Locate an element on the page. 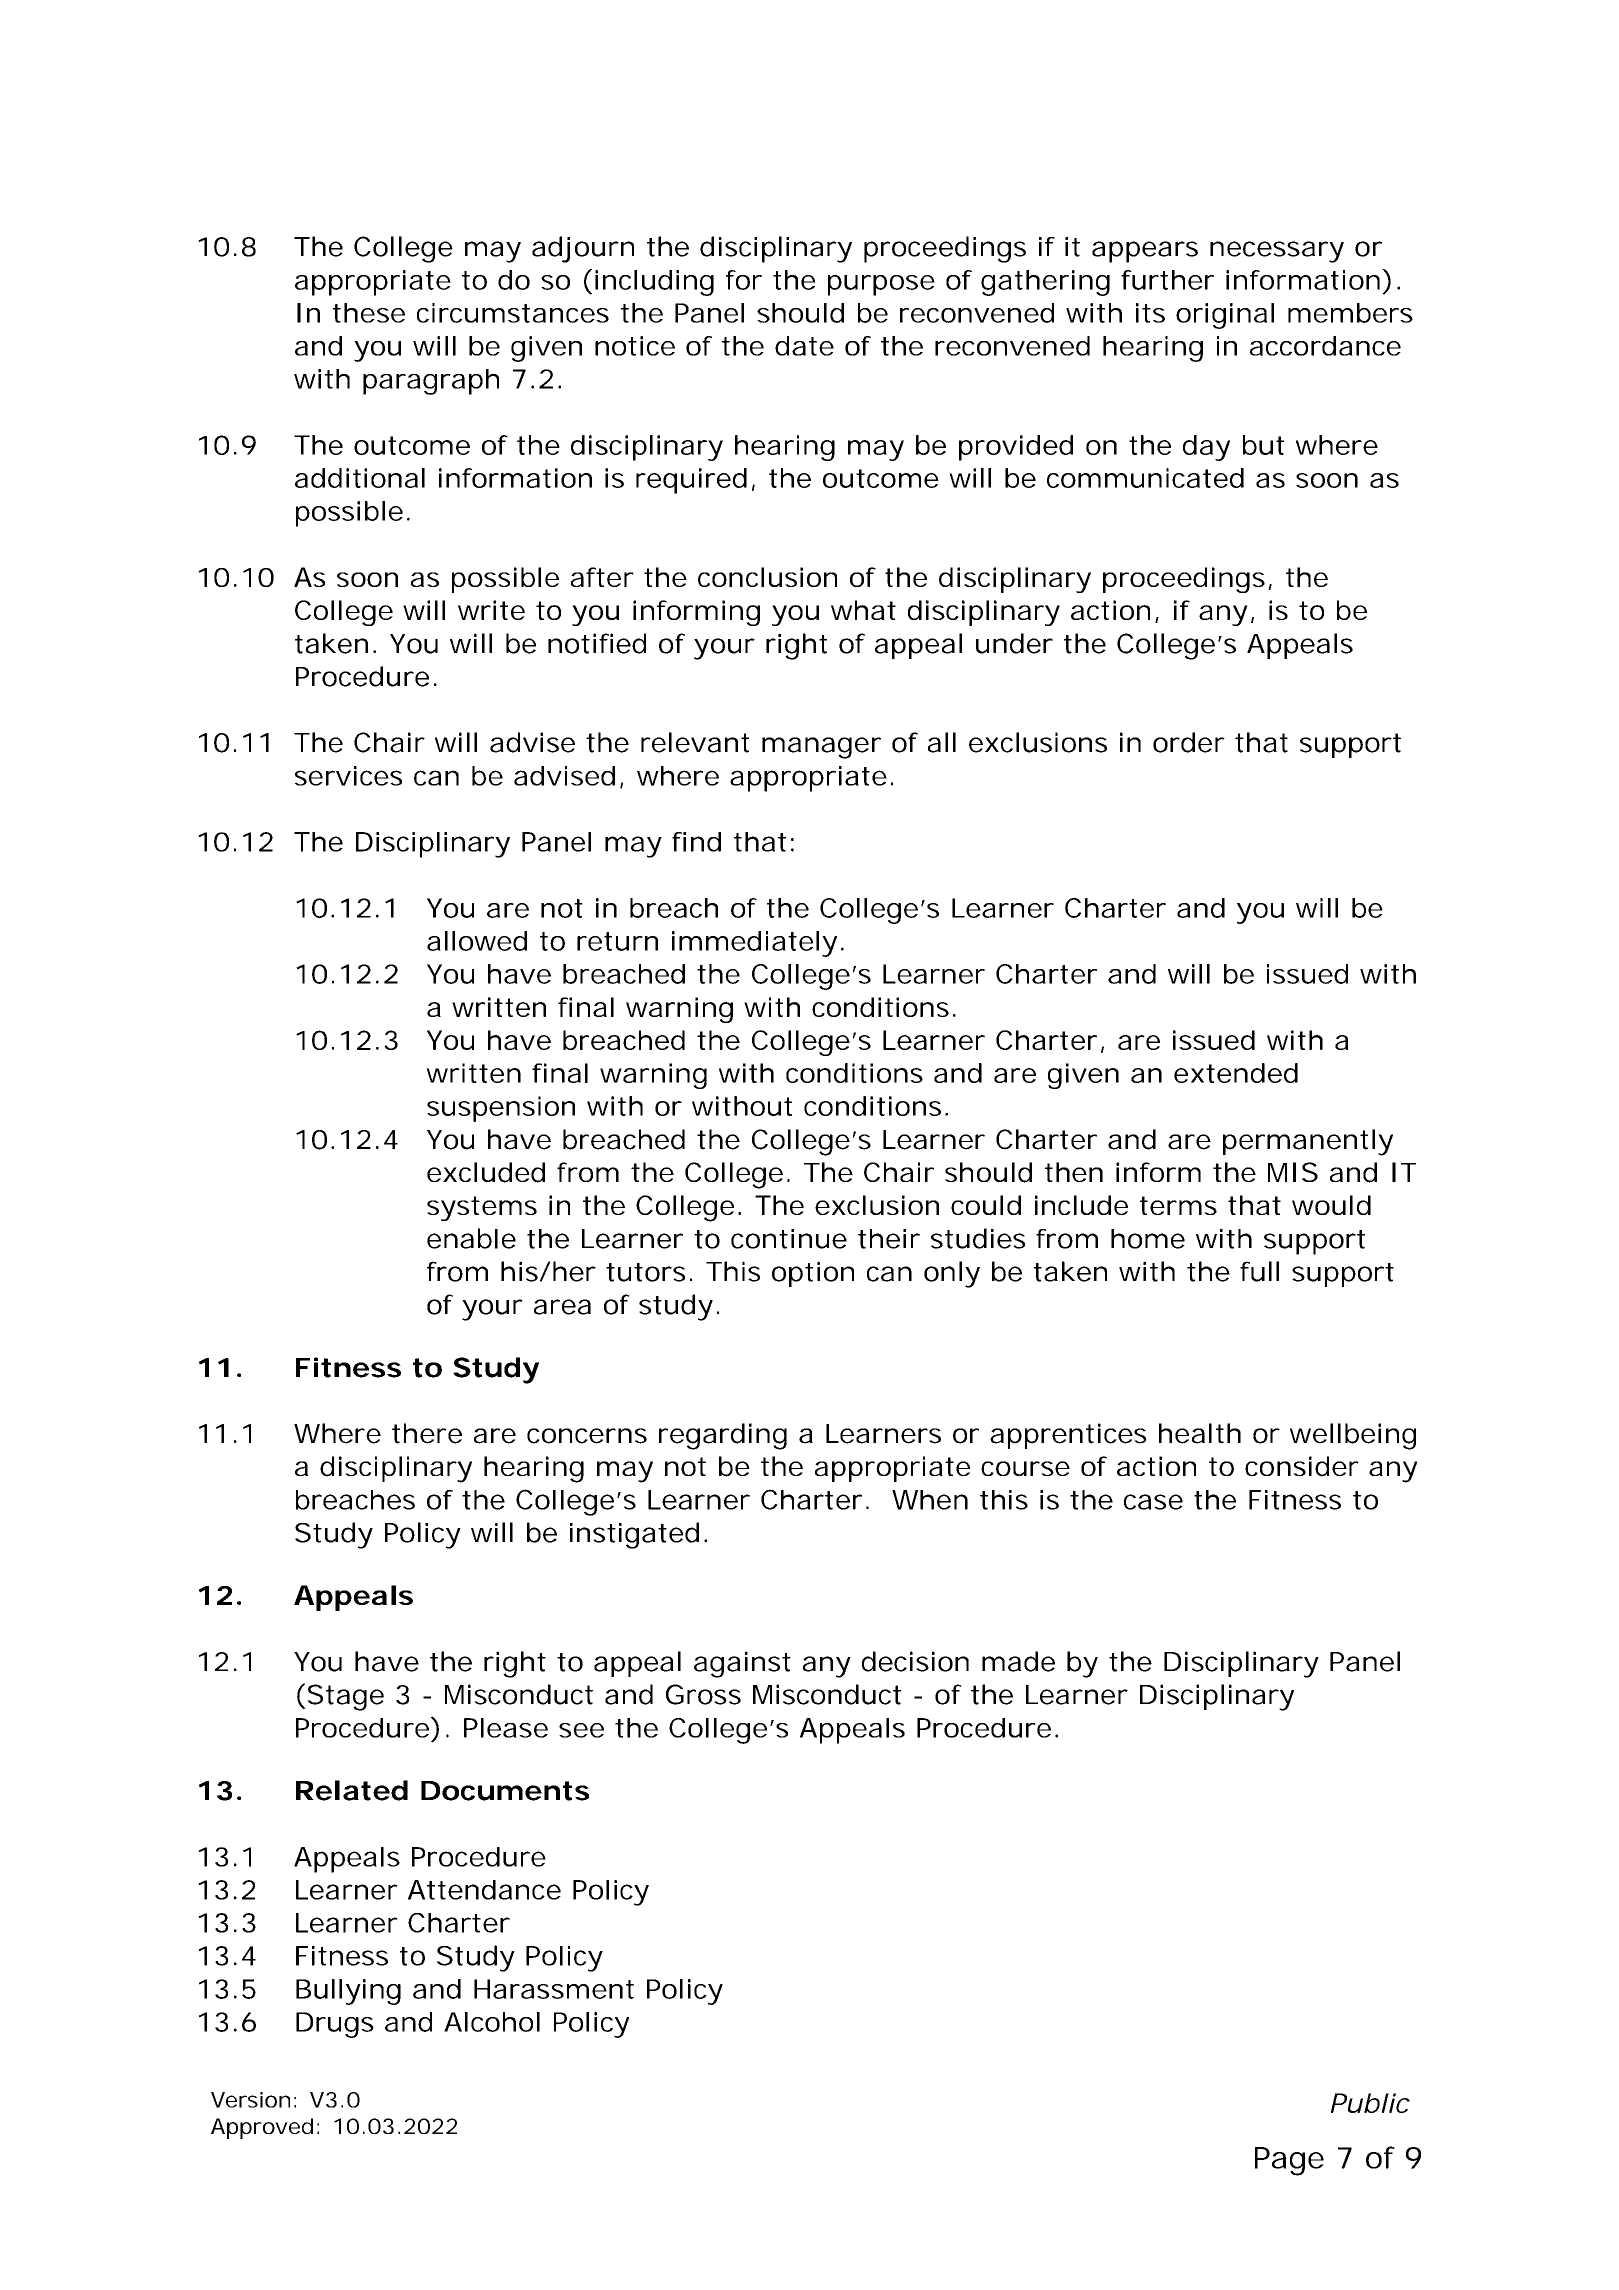 The width and height of the document is (1619, 2290). these is located at coordinates (369, 313).
